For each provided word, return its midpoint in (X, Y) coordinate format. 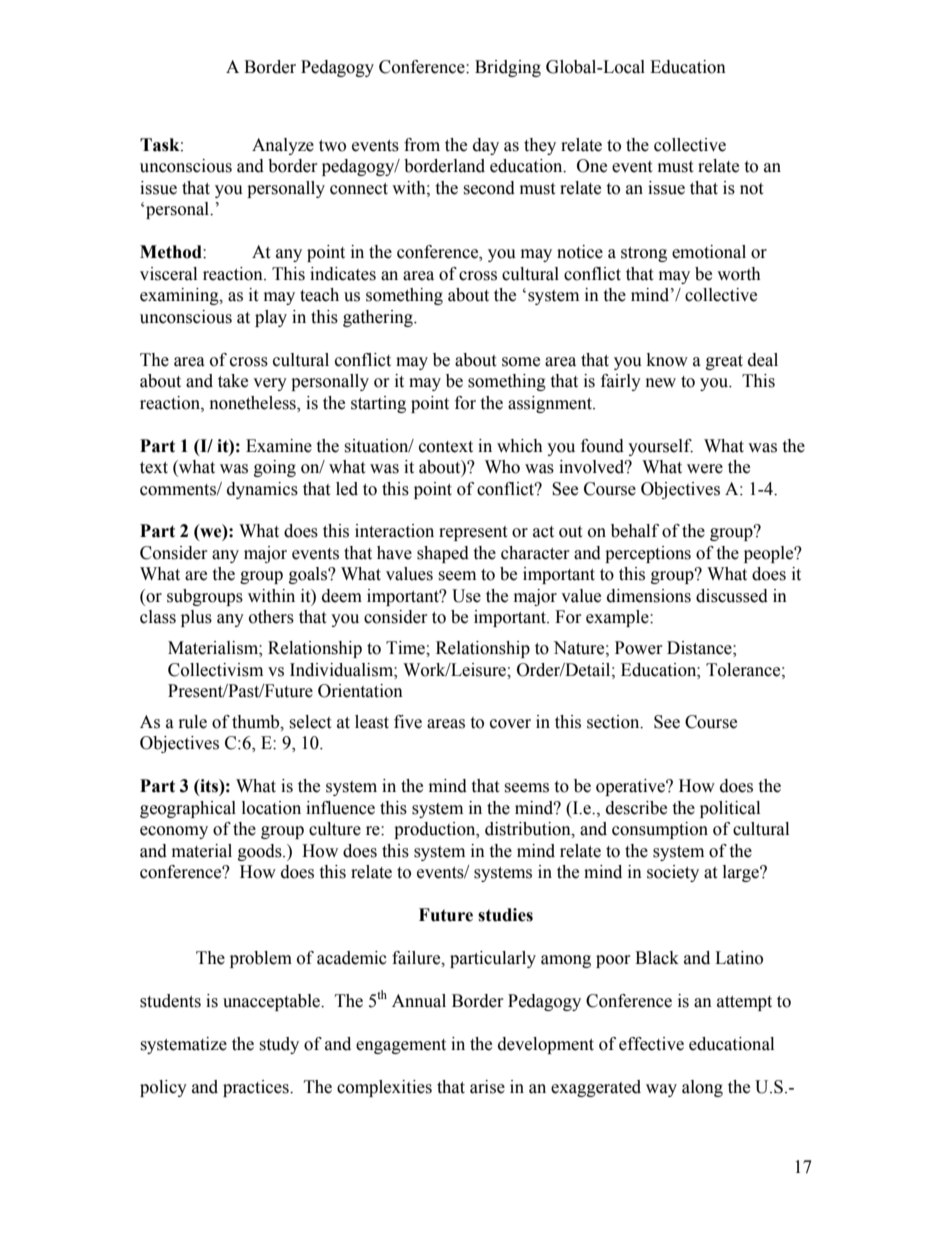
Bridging (508, 68)
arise (487, 1087)
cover (510, 724)
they (540, 146)
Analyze (283, 146)
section (614, 722)
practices (257, 1088)
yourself (660, 447)
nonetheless (254, 403)
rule (193, 722)
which (520, 446)
